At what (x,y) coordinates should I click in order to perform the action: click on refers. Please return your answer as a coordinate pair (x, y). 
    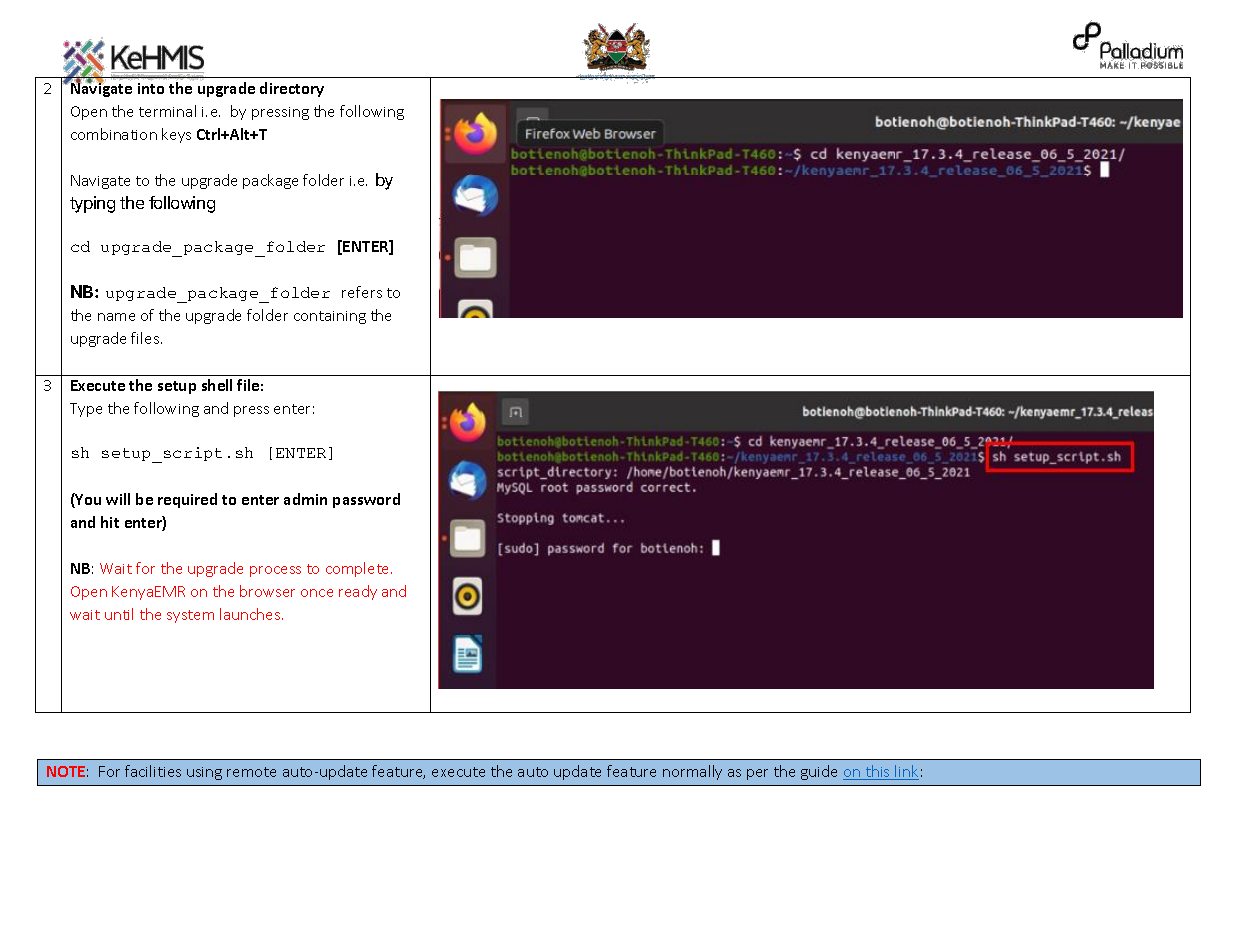
    Looking at the image, I should click on (362, 292).
